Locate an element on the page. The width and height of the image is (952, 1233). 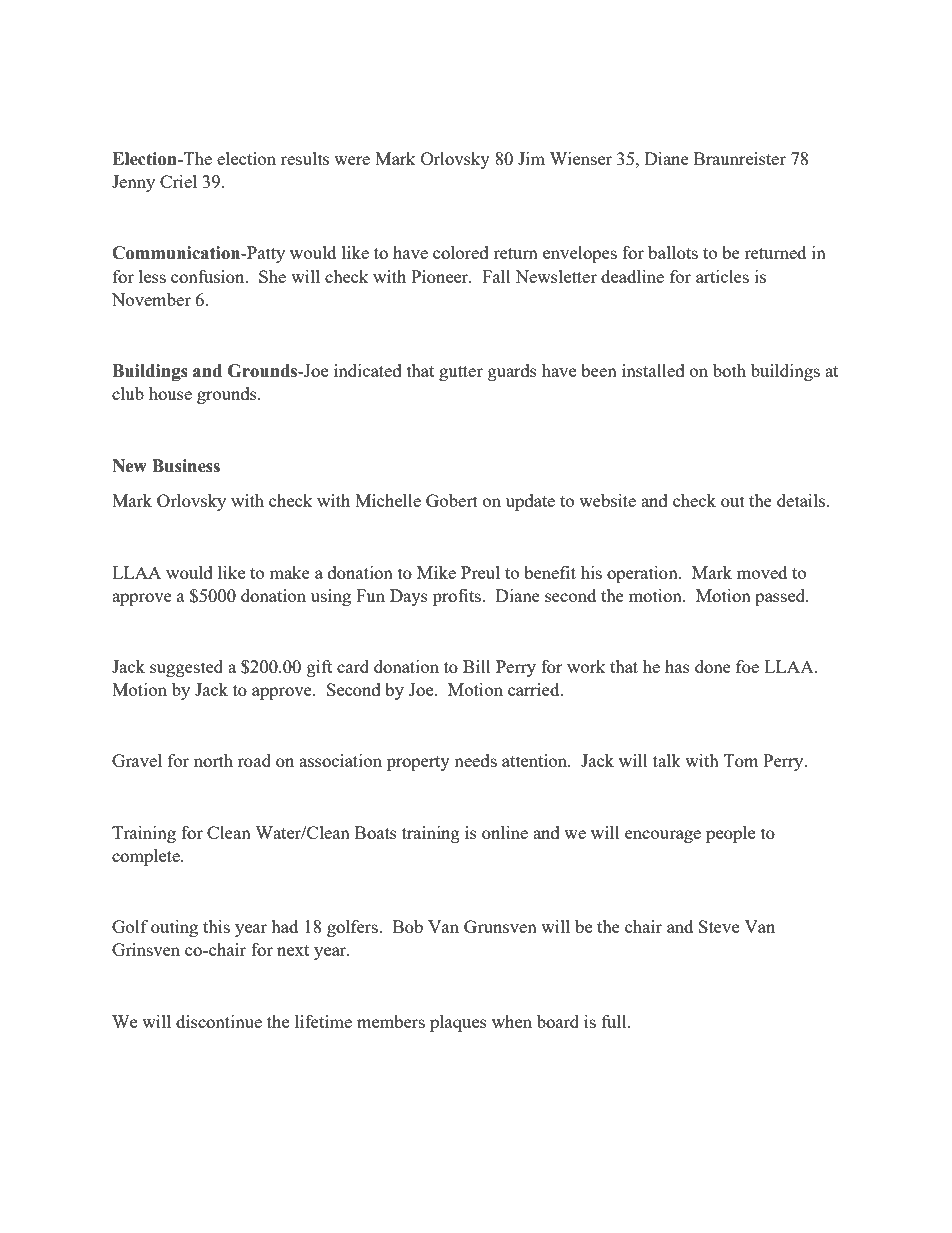
done is located at coordinates (713, 666).
